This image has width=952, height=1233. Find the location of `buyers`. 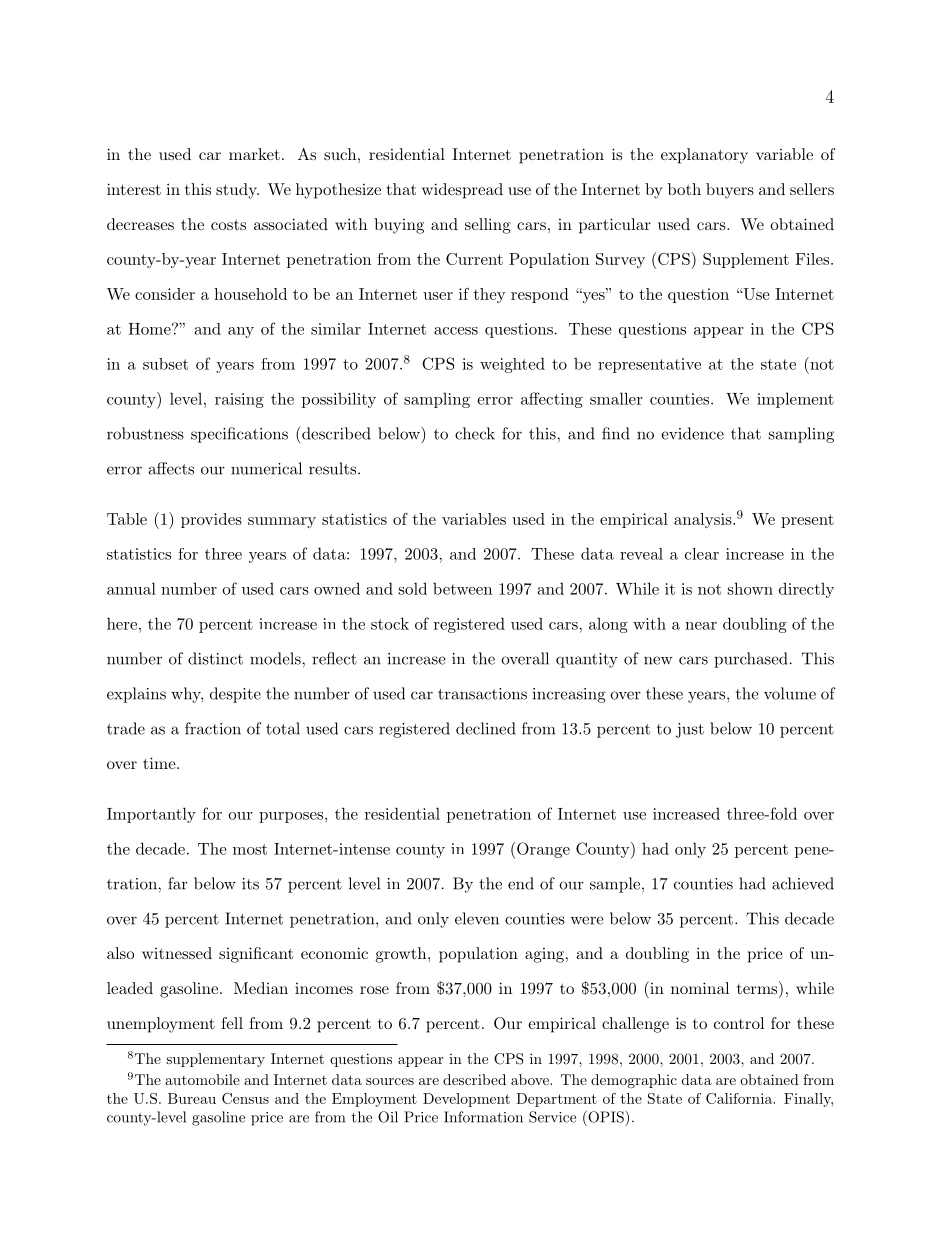

buyers is located at coordinates (730, 191).
